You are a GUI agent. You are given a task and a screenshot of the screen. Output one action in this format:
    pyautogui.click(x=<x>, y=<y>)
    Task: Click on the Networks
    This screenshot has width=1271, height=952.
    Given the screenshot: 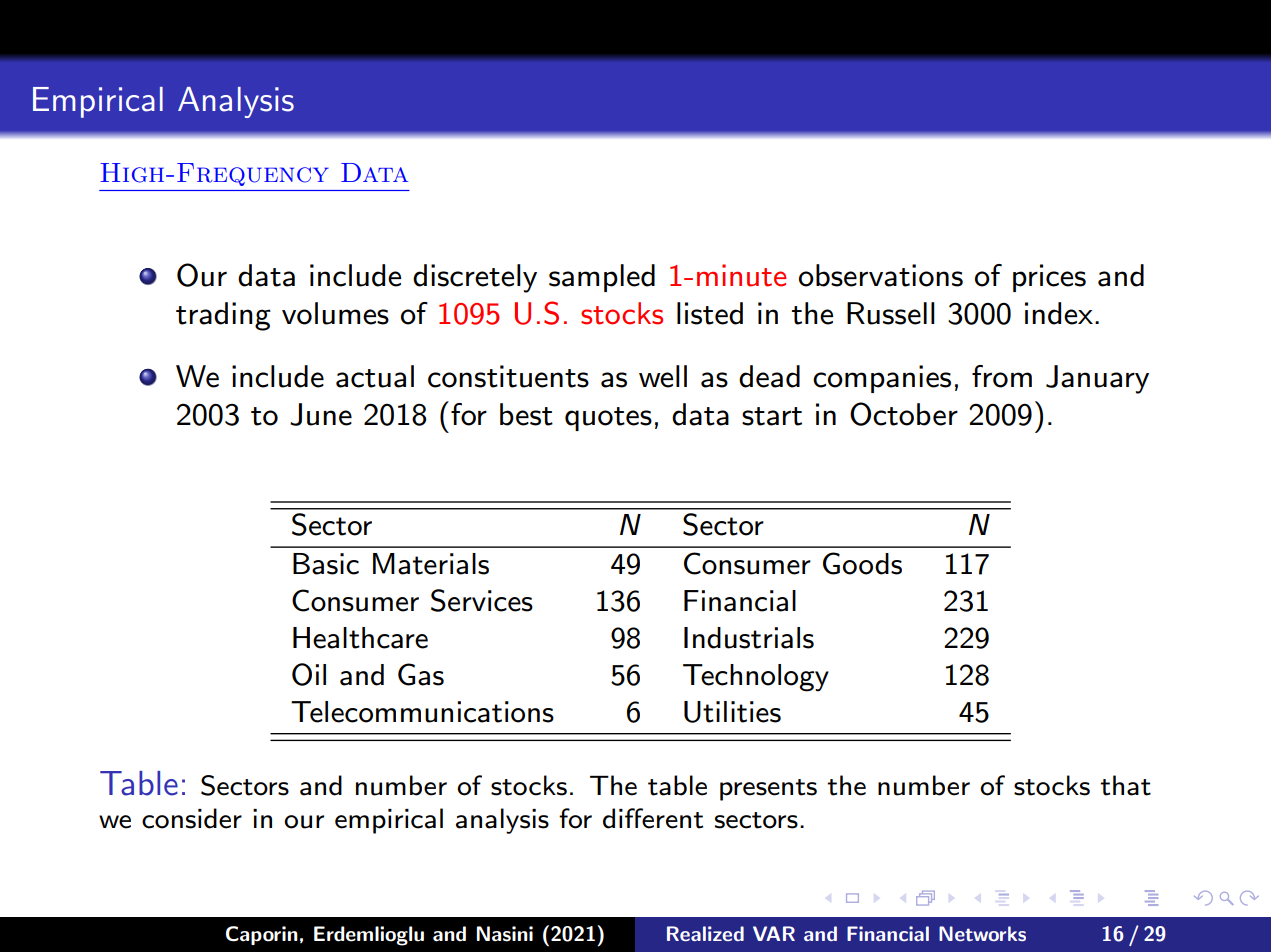 What is the action you would take?
    pyautogui.click(x=982, y=933)
